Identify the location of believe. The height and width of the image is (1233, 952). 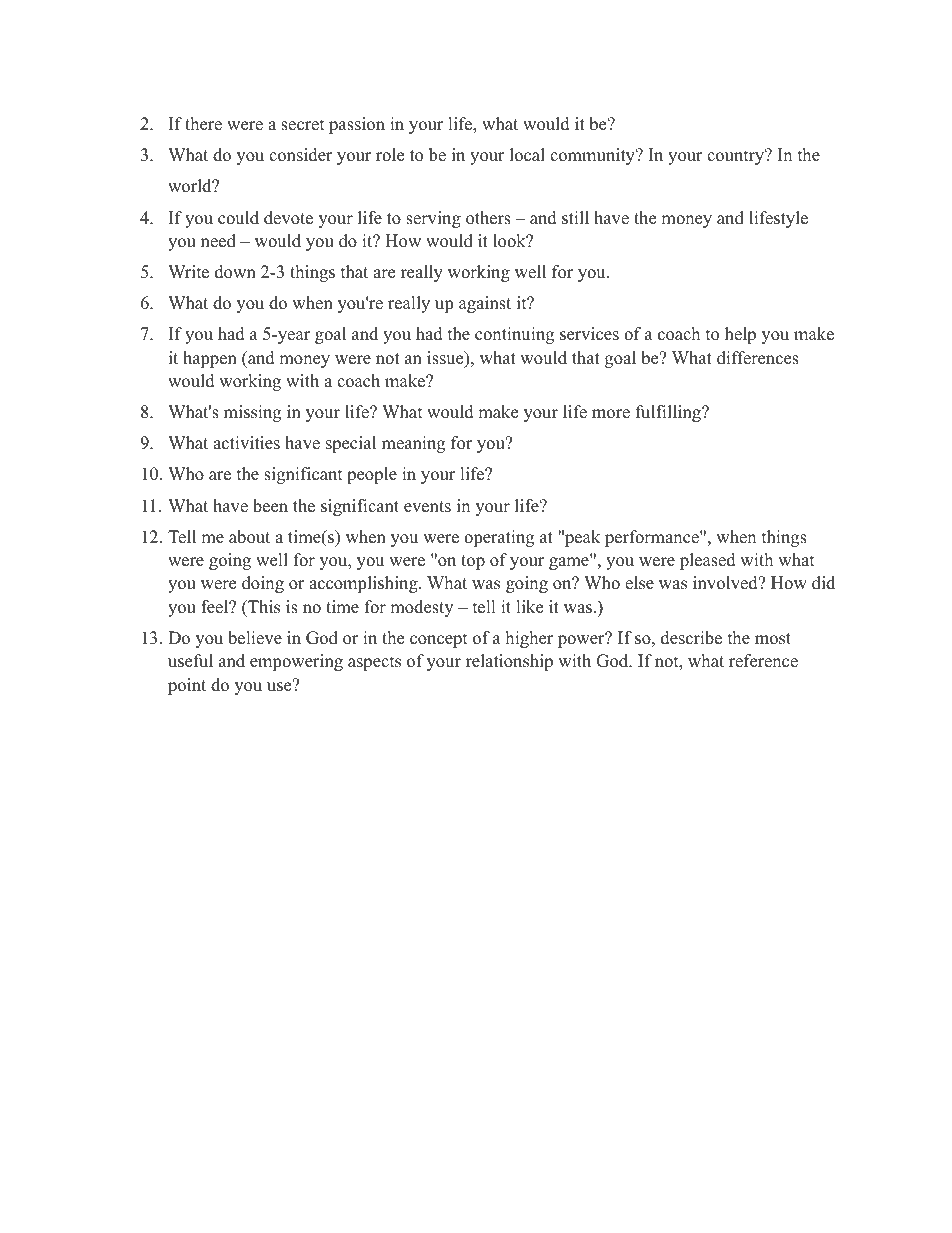
(255, 638).
